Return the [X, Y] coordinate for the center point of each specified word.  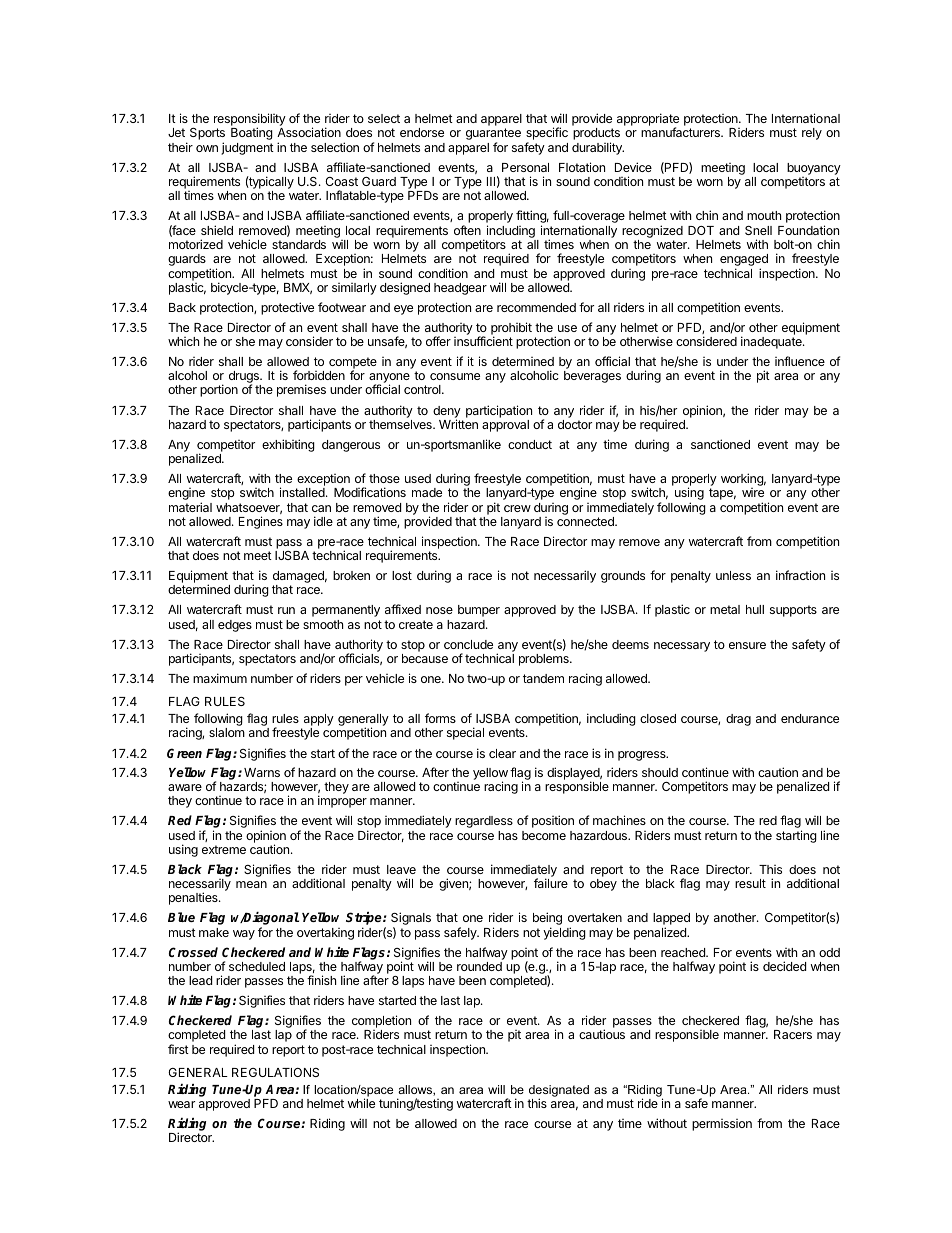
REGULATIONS [275, 1072]
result [750, 883]
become [544, 835]
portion [219, 390]
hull [755, 609]
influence [800, 361]
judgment [247, 148]
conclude [468, 644]
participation [499, 411]
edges [235, 626]
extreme [224, 849]
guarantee [493, 135]
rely [812, 134]
